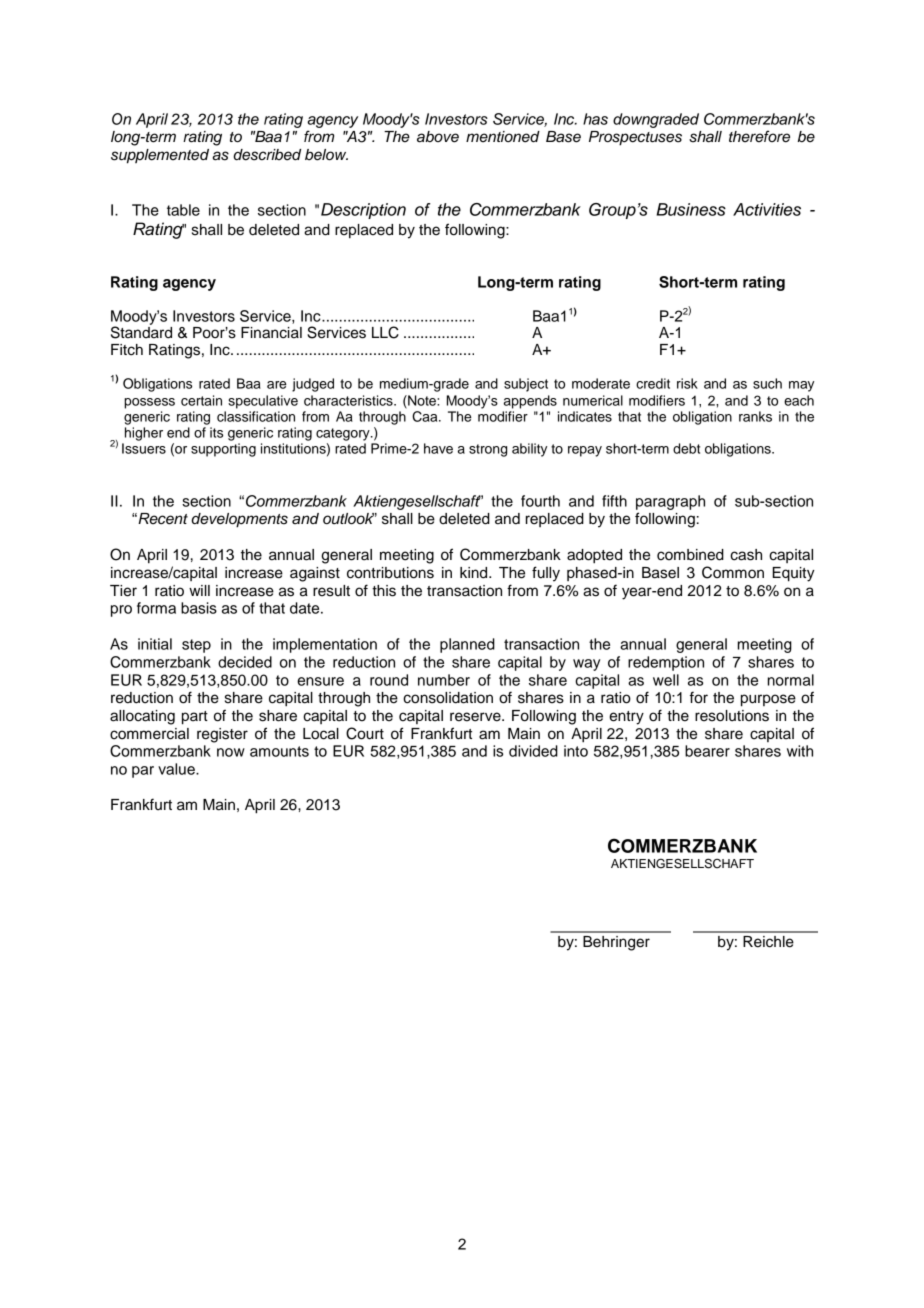 The image size is (924, 1308). What do you see at coordinates (438, 137) in the page?
I see `above` at bounding box center [438, 137].
